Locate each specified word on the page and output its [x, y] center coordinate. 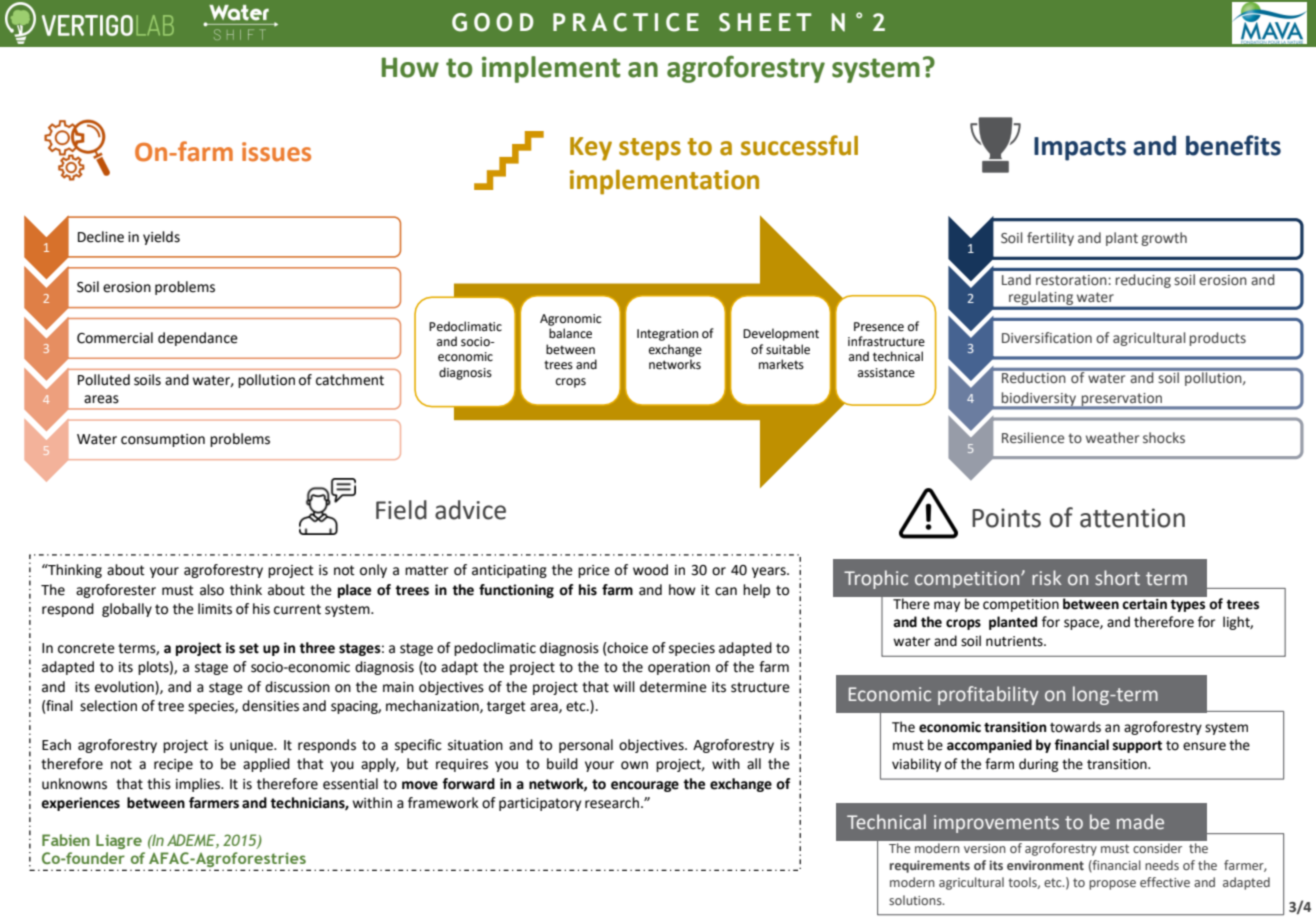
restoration [1072, 280]
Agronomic [570, 320]
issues [276, 152]
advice [470, 510]
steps [650, 149]
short [1117, 578]
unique [252, 746]
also [212, 590]
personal [586, 746]
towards [1075, 727]
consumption [163, 440]
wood [650, 570]
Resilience [1033, 438]
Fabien [66, 840]
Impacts [1080, 149]
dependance [198, 339]
